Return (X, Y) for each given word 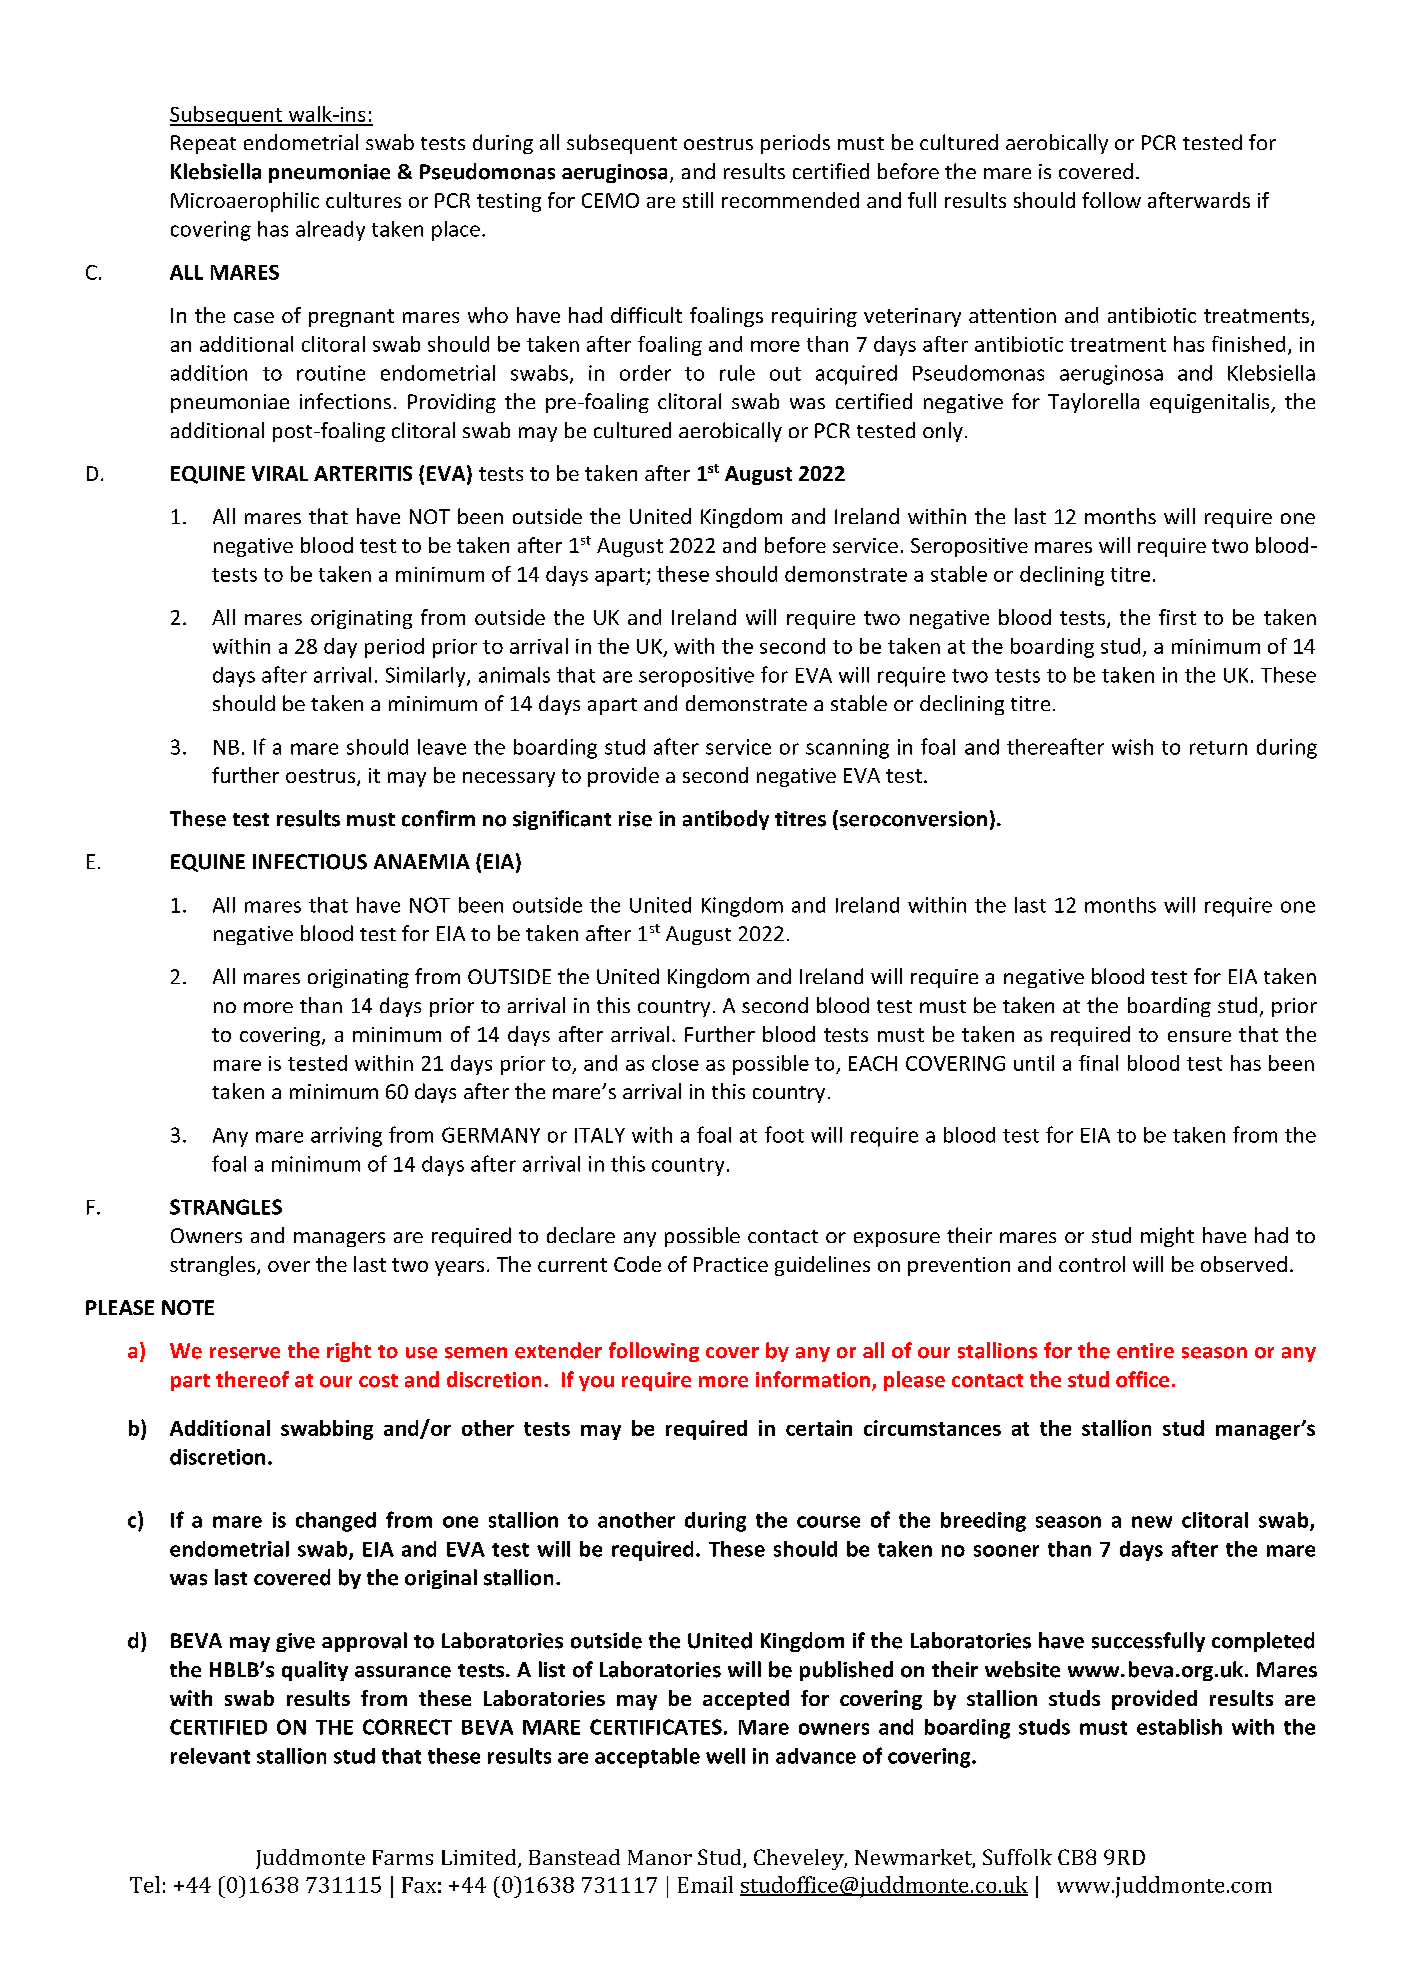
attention (1012, 315)
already (330, 231)
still (698, 200)
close (675, 1063)
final (1098, 1063)
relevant (210, 1756)
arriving (346, 1137)
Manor (660, 1857)
